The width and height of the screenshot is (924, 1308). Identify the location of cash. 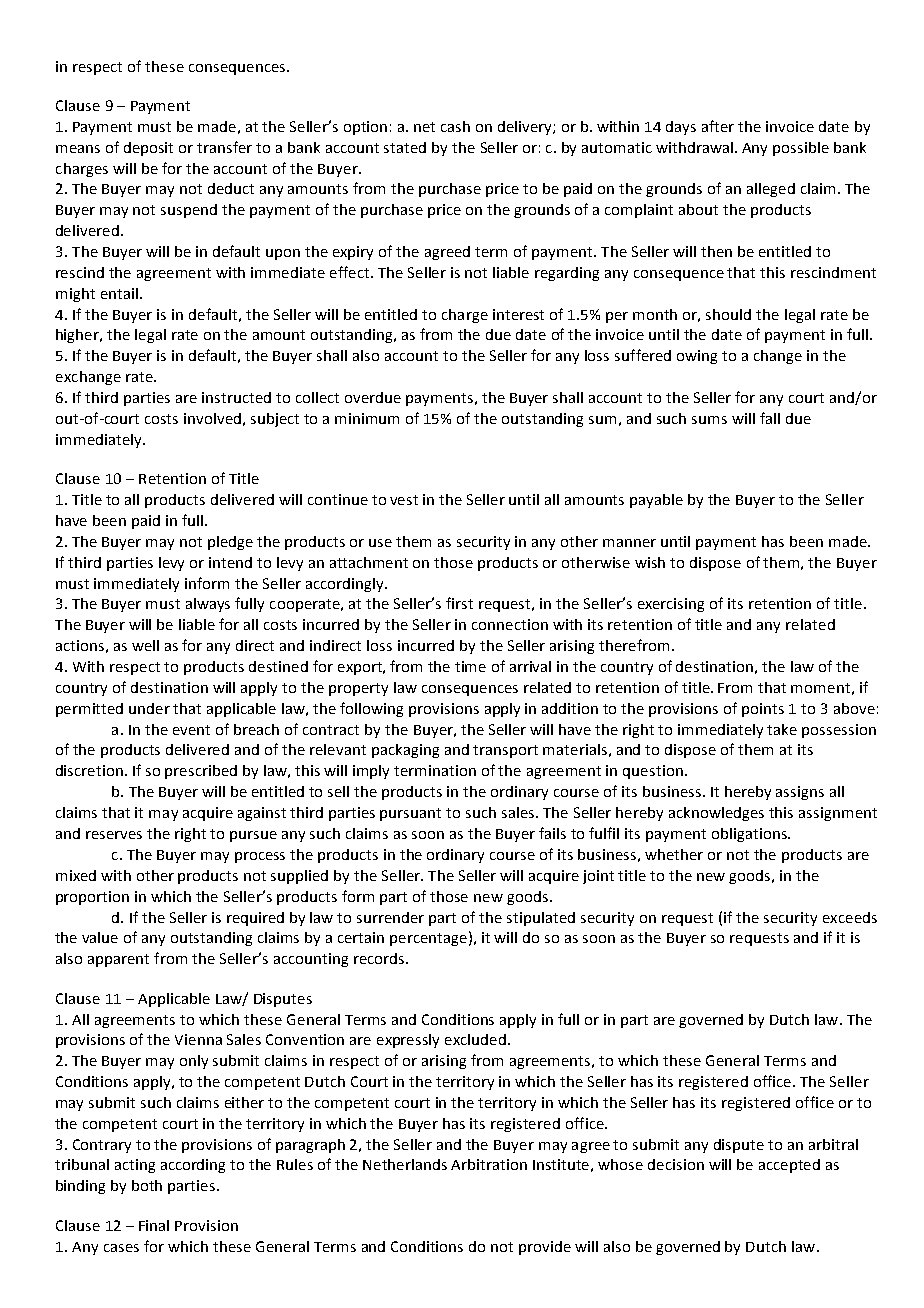
(455, 126).
